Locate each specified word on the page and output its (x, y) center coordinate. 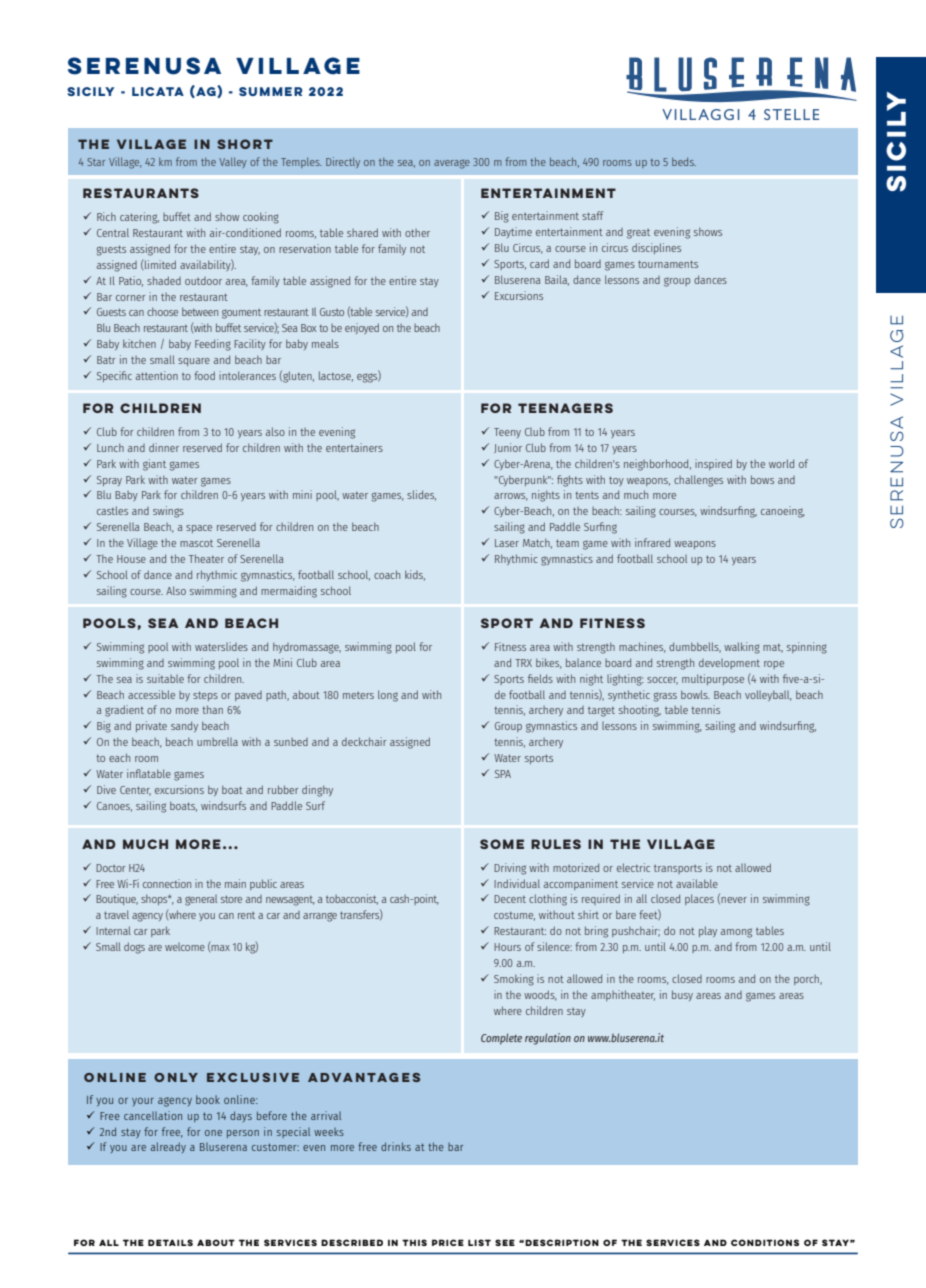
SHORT (245, 144)
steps (205, 696)
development (729, 664)
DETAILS (170, 1242)
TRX (523, 663)
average (452, 164)
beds (684, 162)
